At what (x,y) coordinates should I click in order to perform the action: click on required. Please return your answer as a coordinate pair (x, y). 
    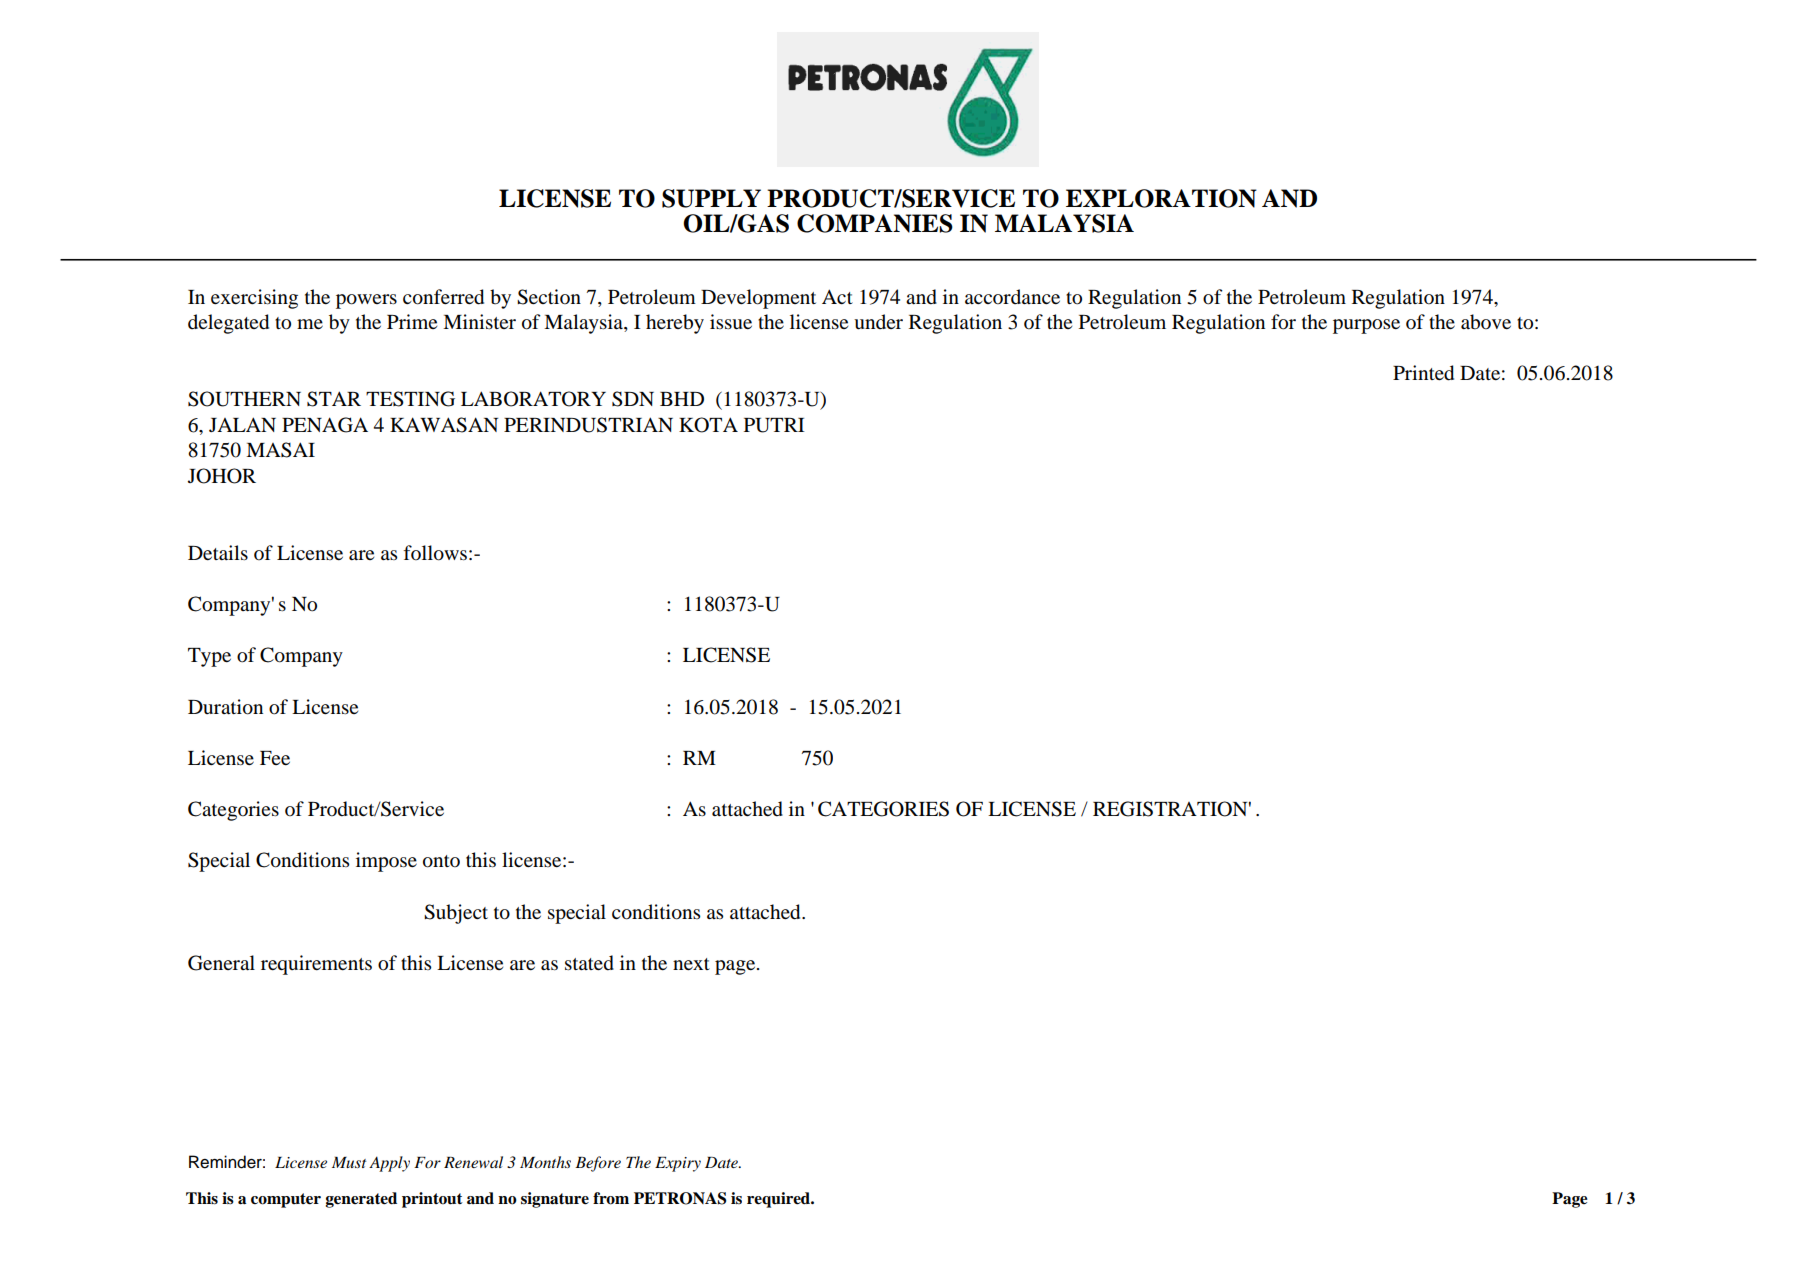
    Looking at the image, I should click on (780, 1200).
